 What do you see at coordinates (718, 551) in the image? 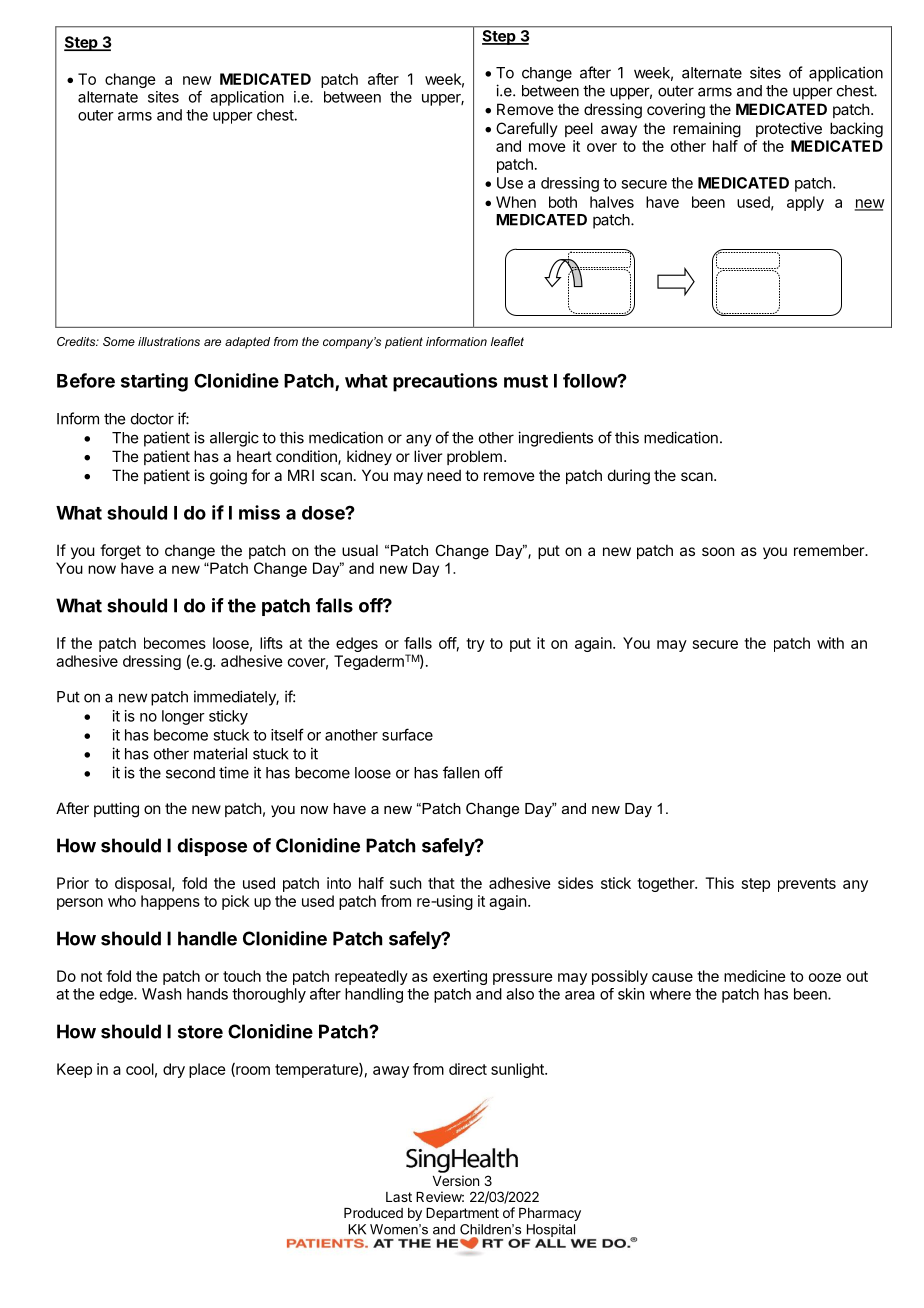
I see `soon` at bounding box center [718, 551].
